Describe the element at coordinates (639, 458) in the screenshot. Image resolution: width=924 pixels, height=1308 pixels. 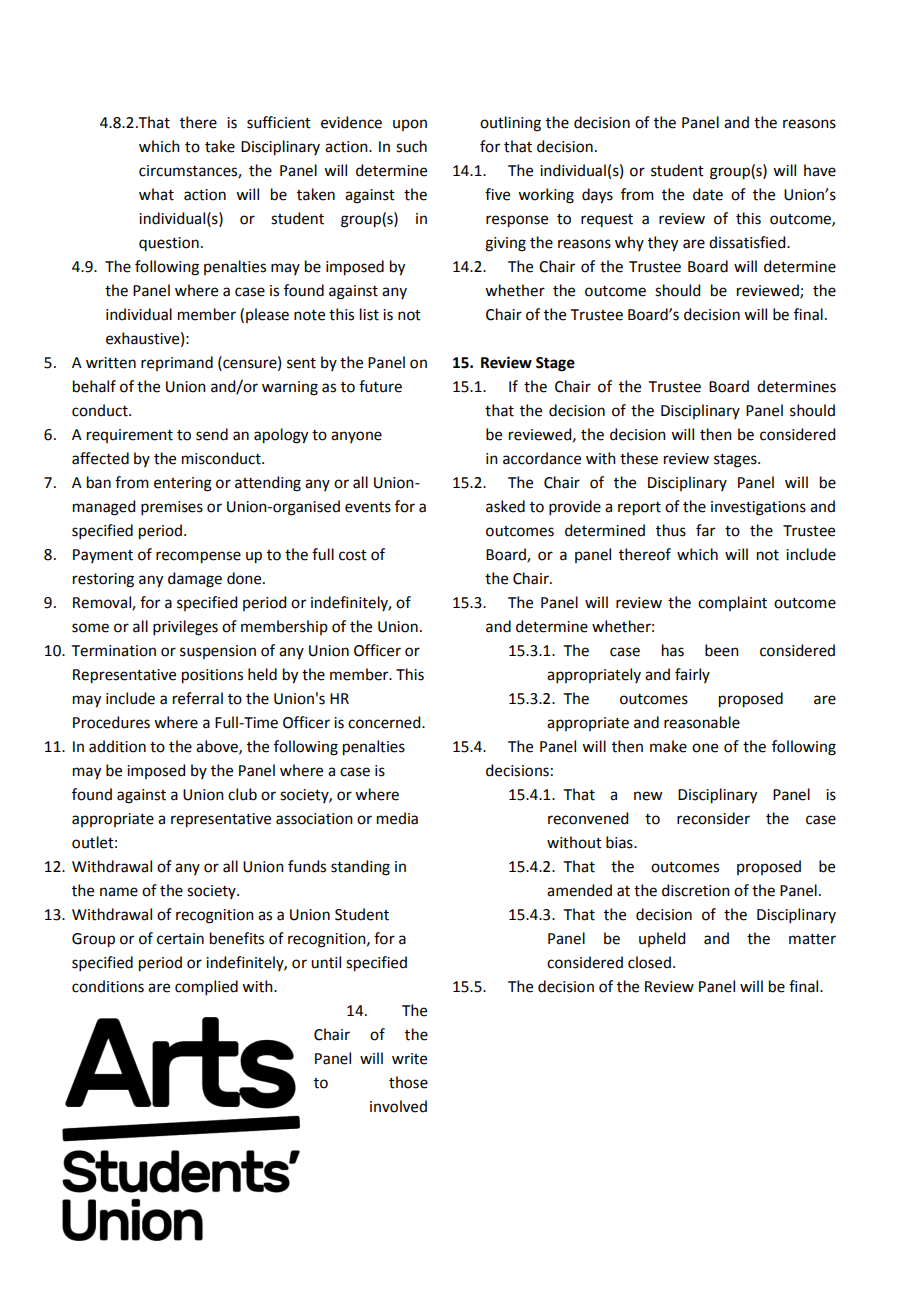
I see `these` at that location.
